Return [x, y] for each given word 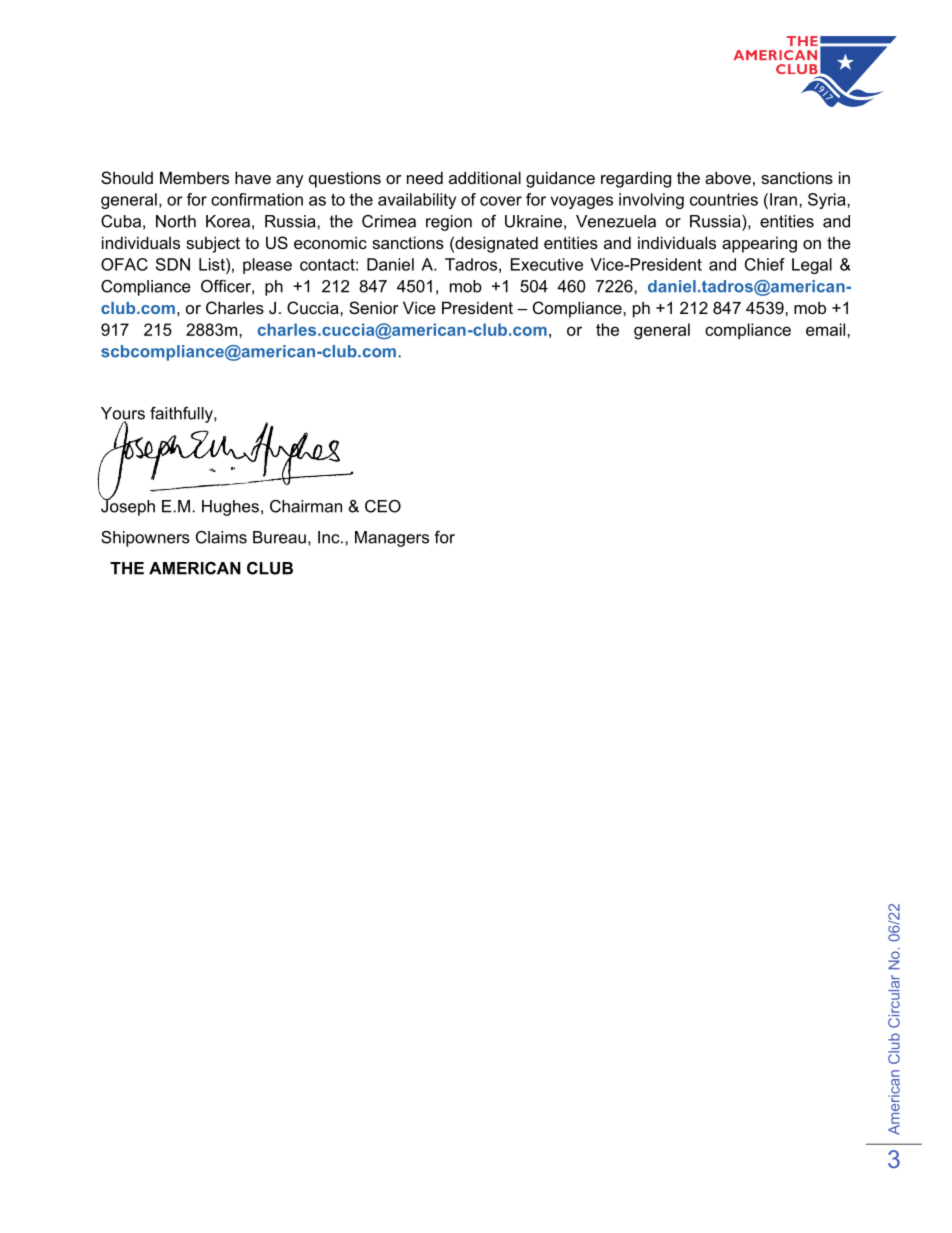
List [213, 264]
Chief [765, 264]
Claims [221, 537]
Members [194, 177]
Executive [547, 264]
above [728, 177]
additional [485, 177]
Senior [374, 307]
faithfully [182, 415]
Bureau [279, 537]
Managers [392, 539]
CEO [383, 506]
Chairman [306, 506]
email [827, 329]
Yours [123, 414]
